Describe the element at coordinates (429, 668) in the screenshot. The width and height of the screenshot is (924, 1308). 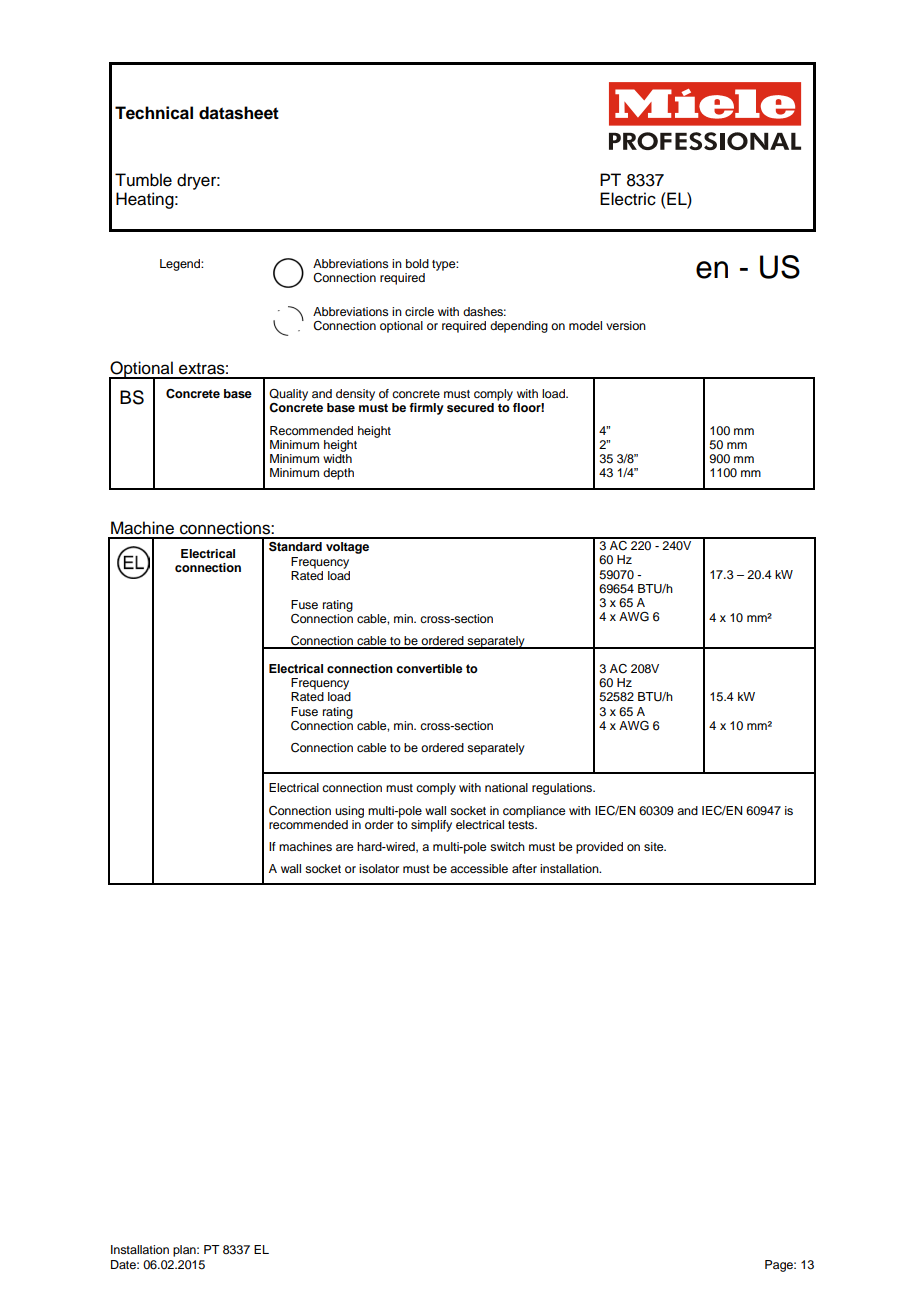
I see `convertible` at that location.
